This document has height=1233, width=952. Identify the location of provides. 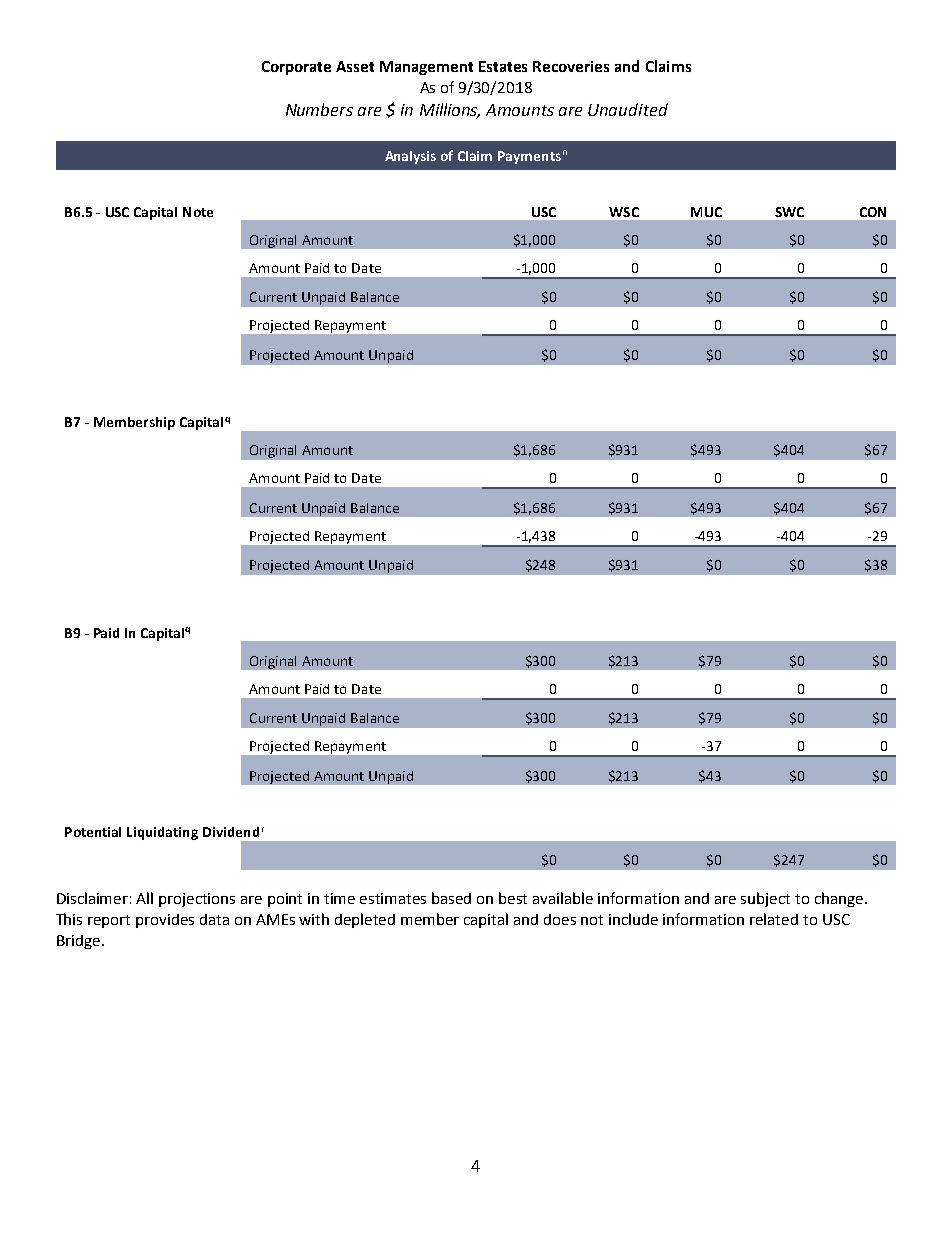
(165, 921).
